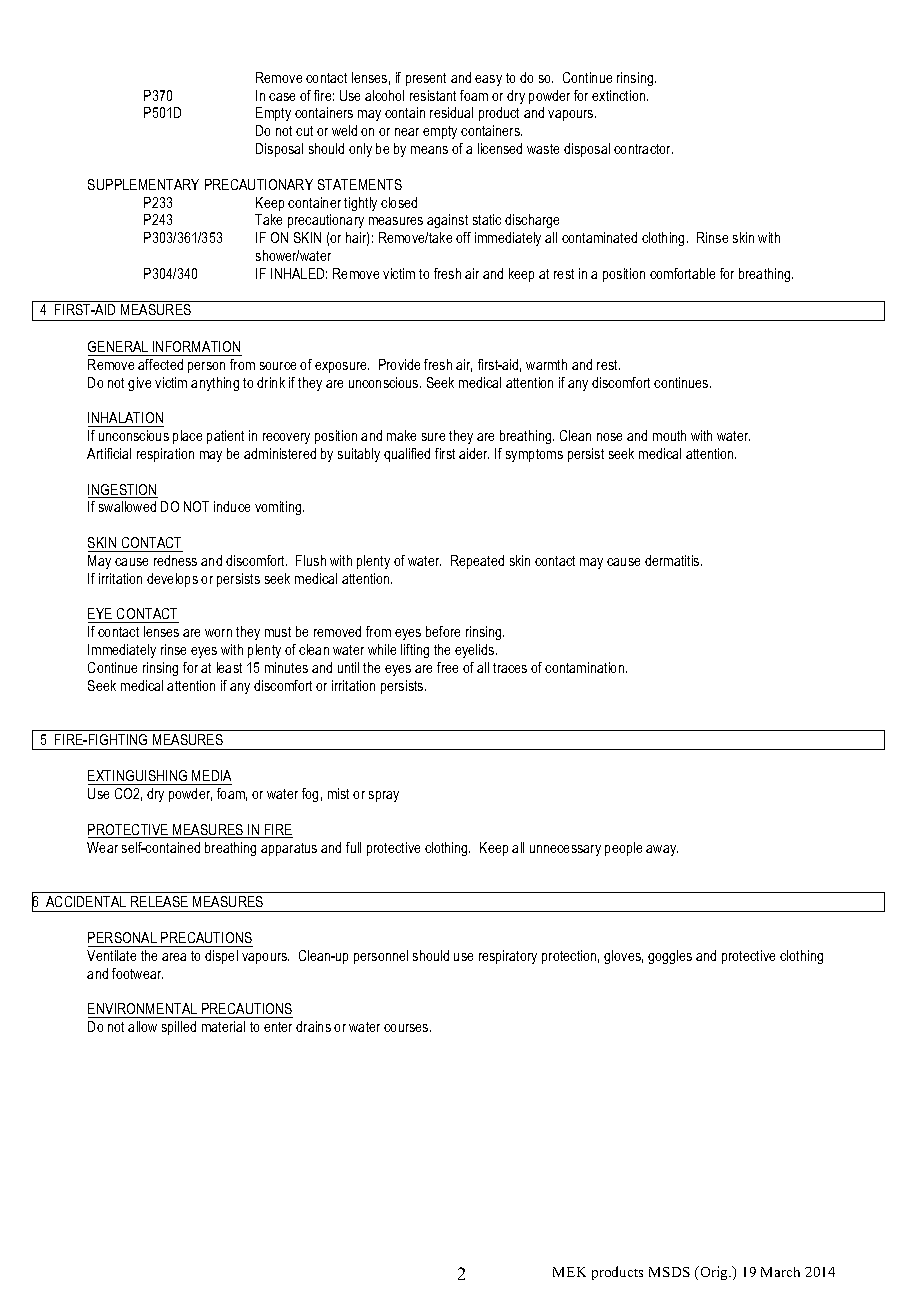  I want to click on respiration, so click(165, 455).
